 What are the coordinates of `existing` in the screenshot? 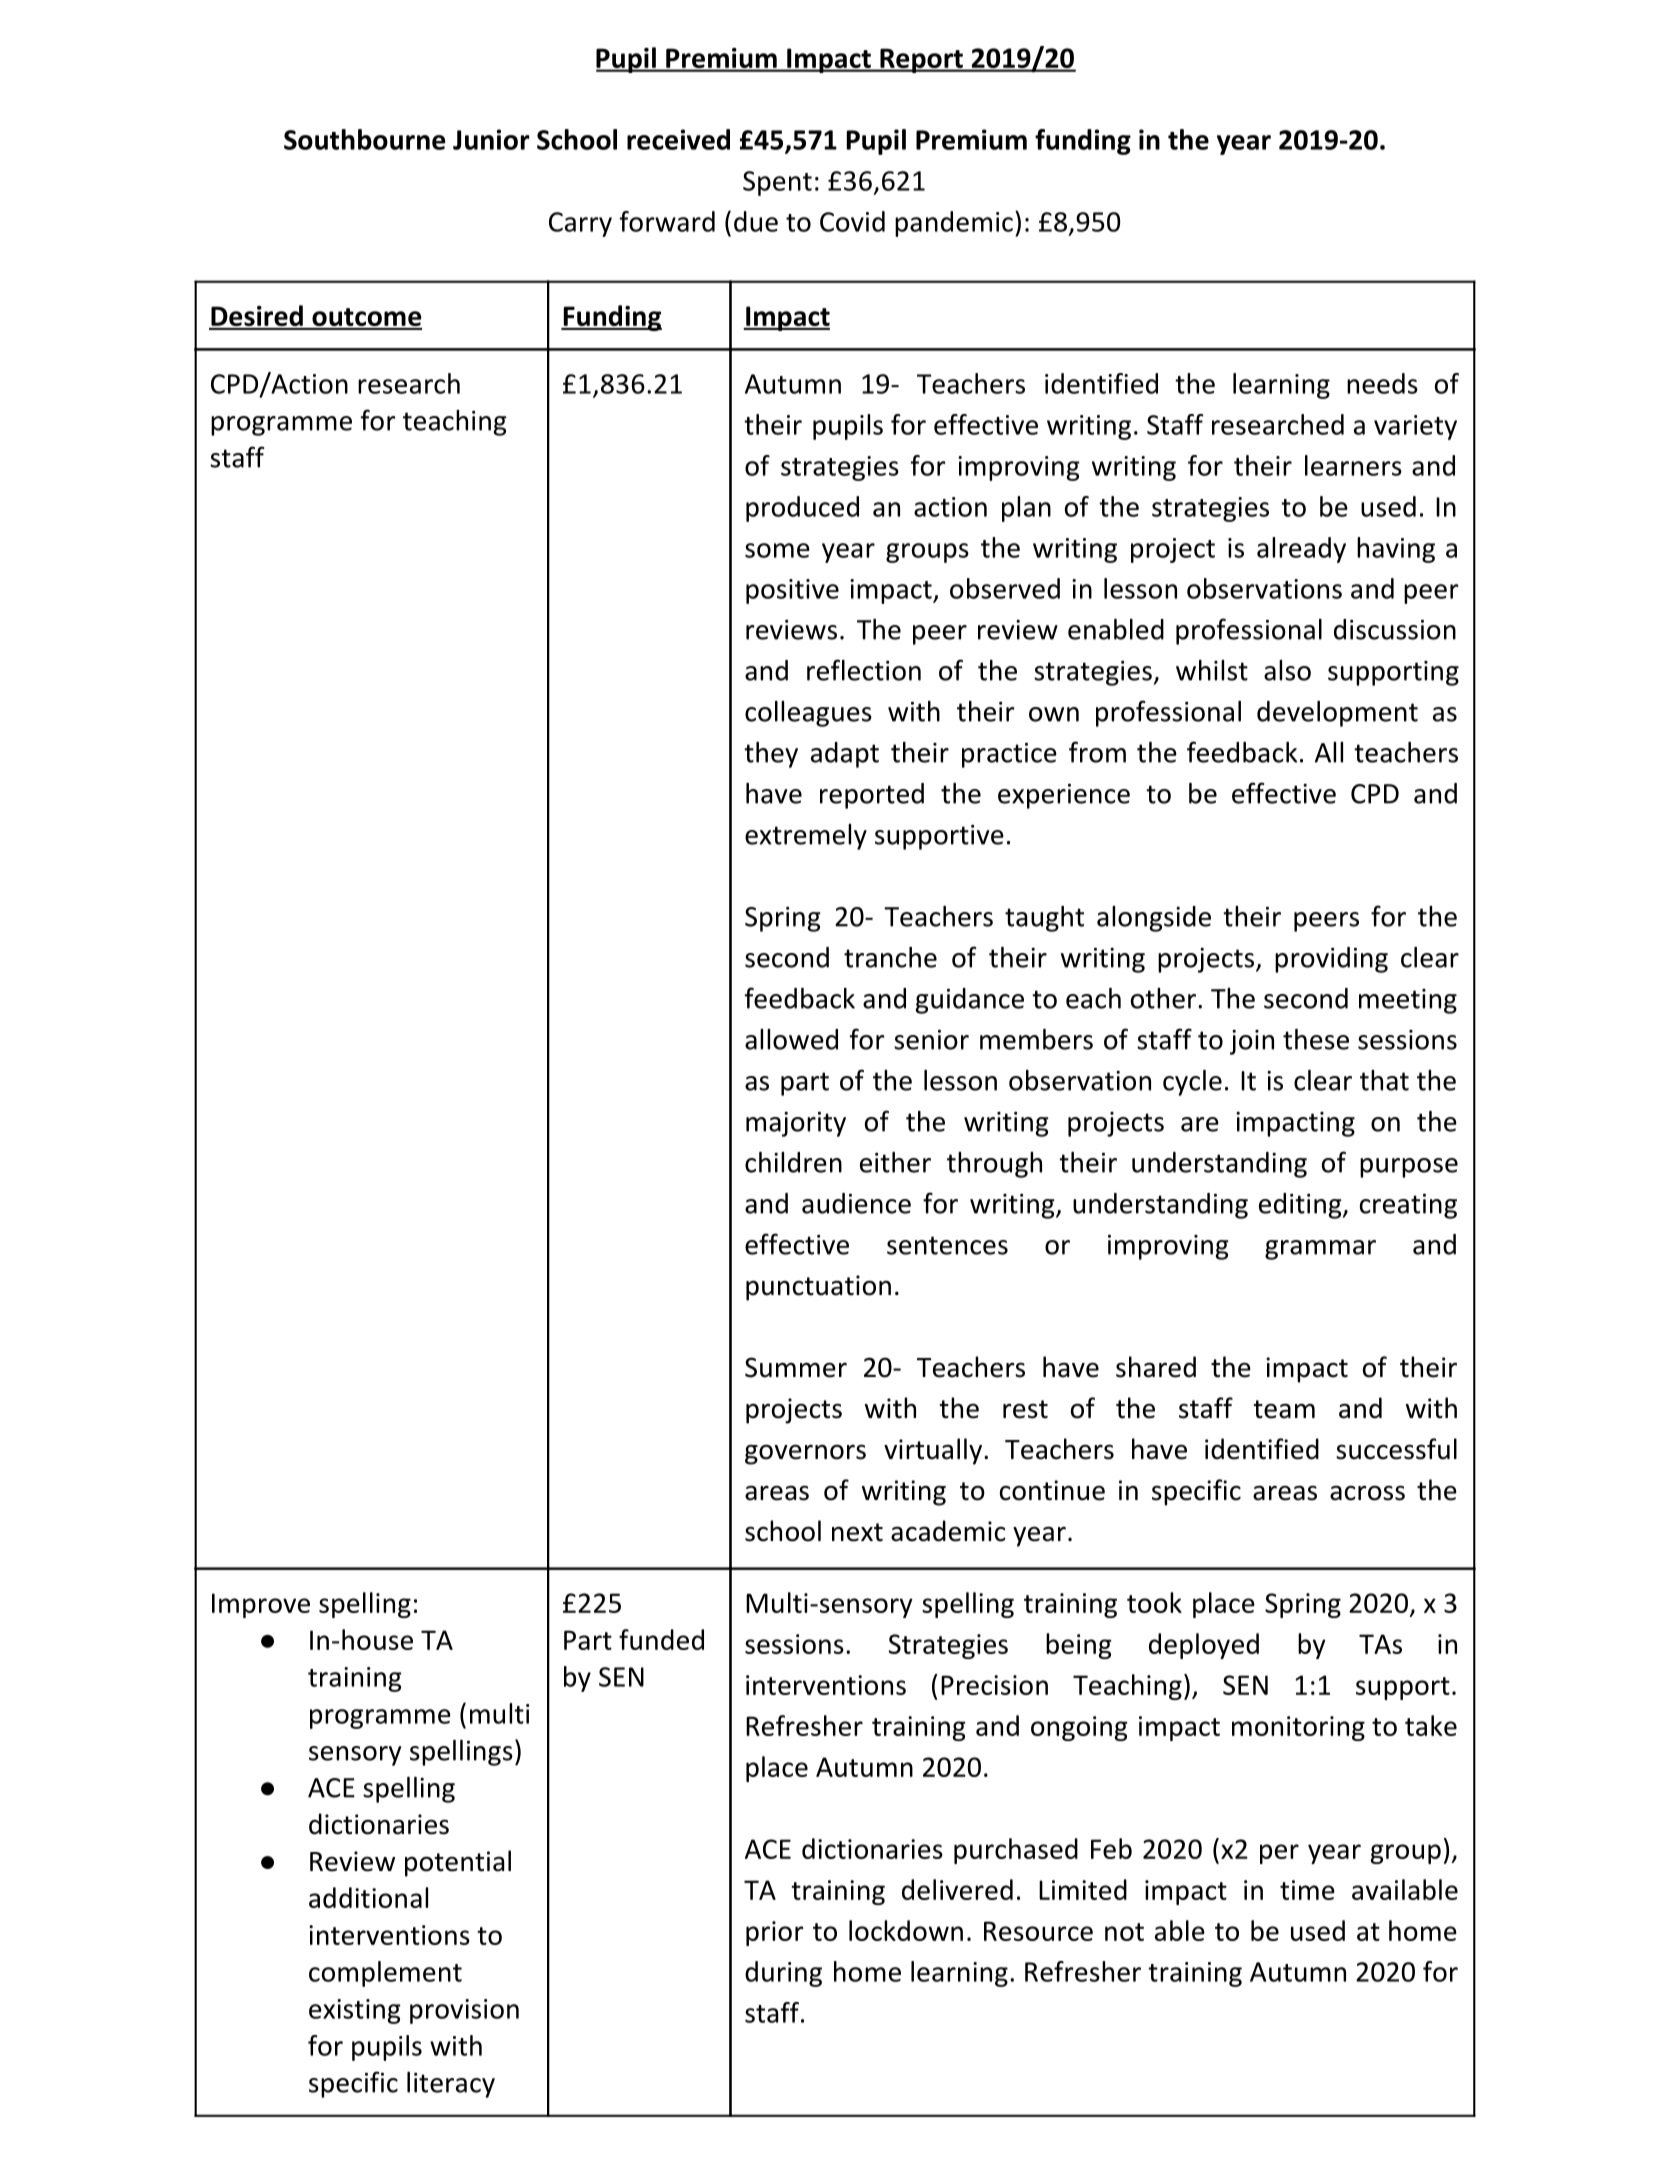 It's located at (355, 2011).
